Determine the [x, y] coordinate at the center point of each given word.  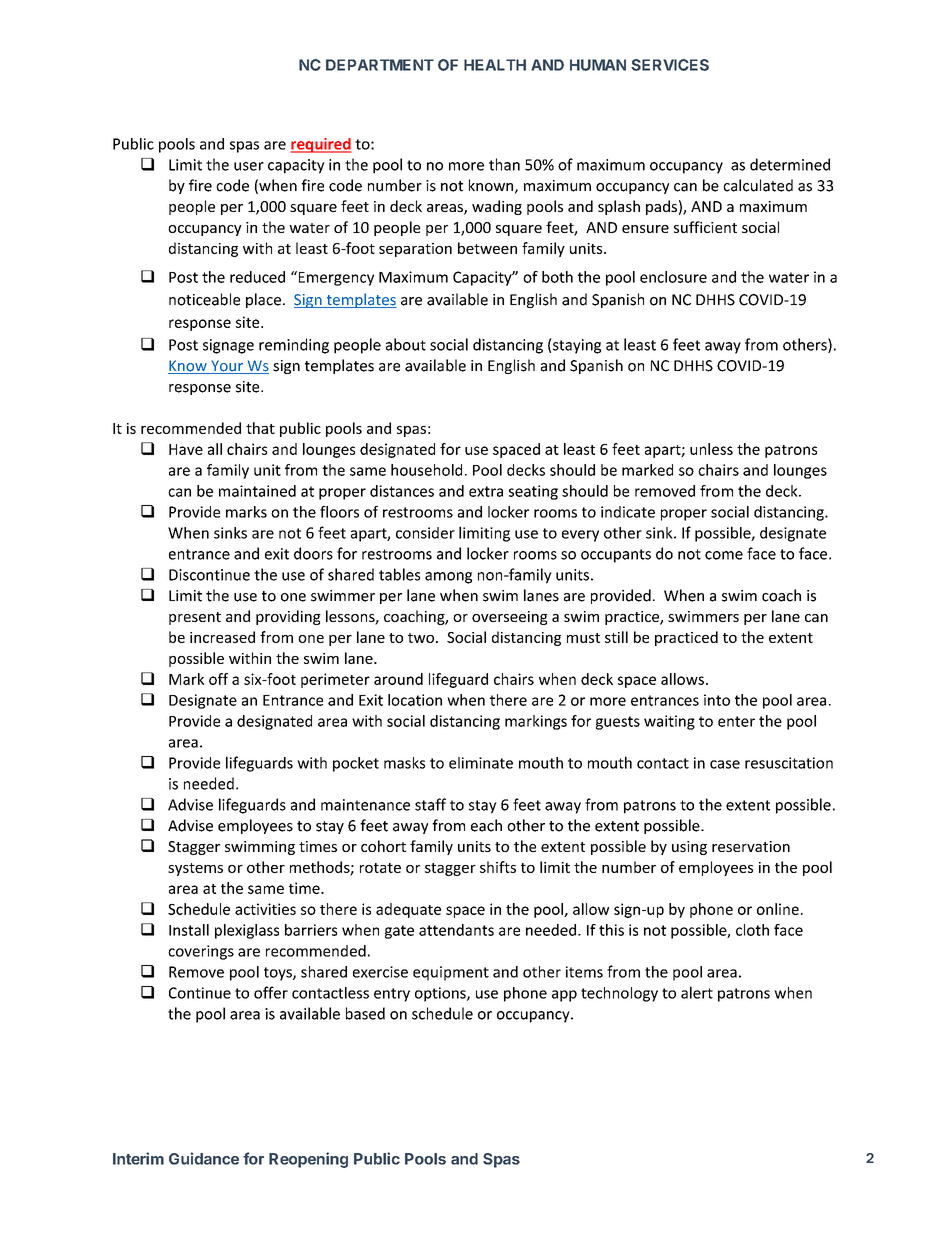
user [249, 166]
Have [186, 449]
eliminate [481, 763]
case [725, 764]
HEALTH [495, 65]
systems [195, 869]
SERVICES [670, 65]
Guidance [204, 1158]
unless [711, 449]
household [426, 470]
